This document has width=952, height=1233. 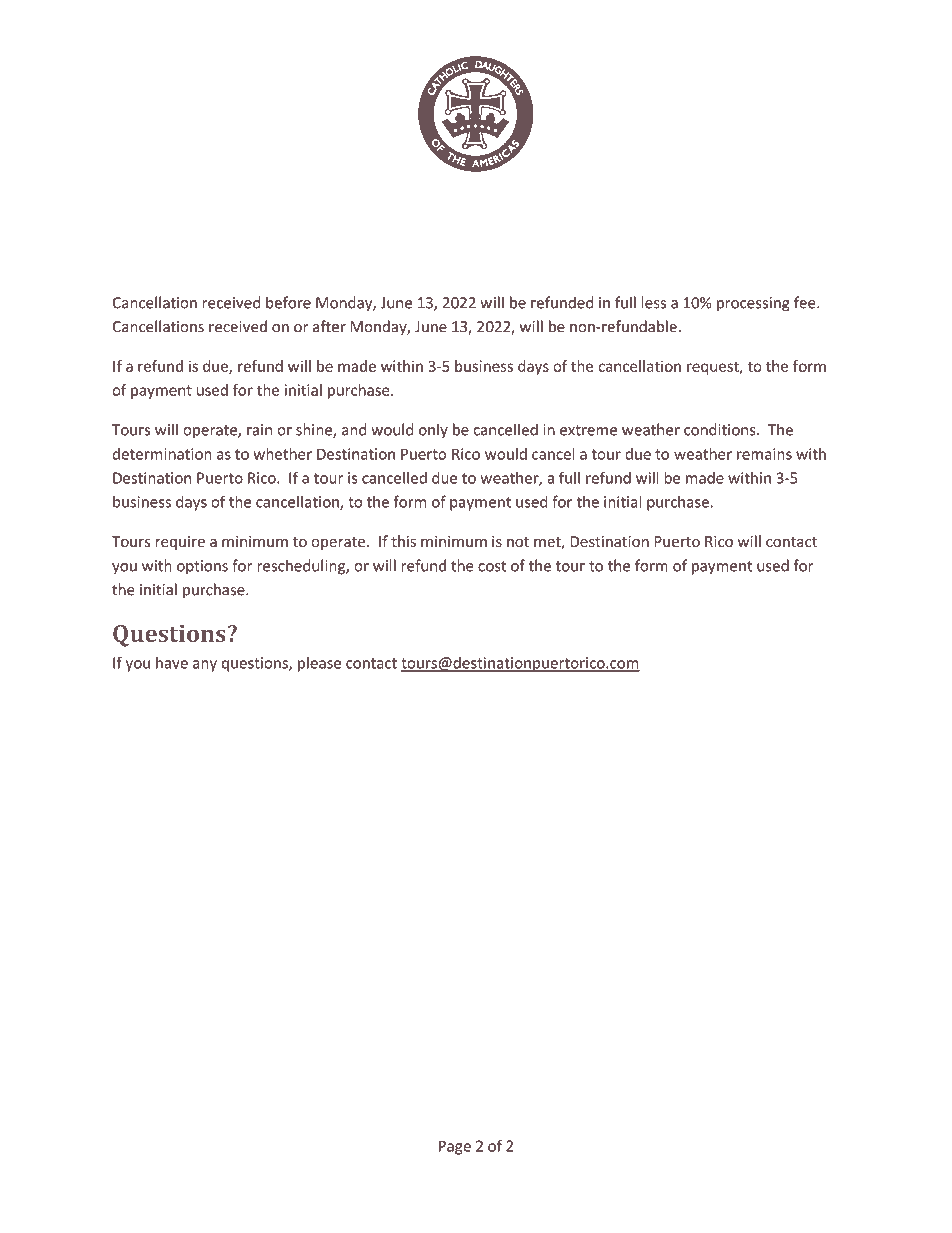 I want to click on please, so click(x=319, y=664).
